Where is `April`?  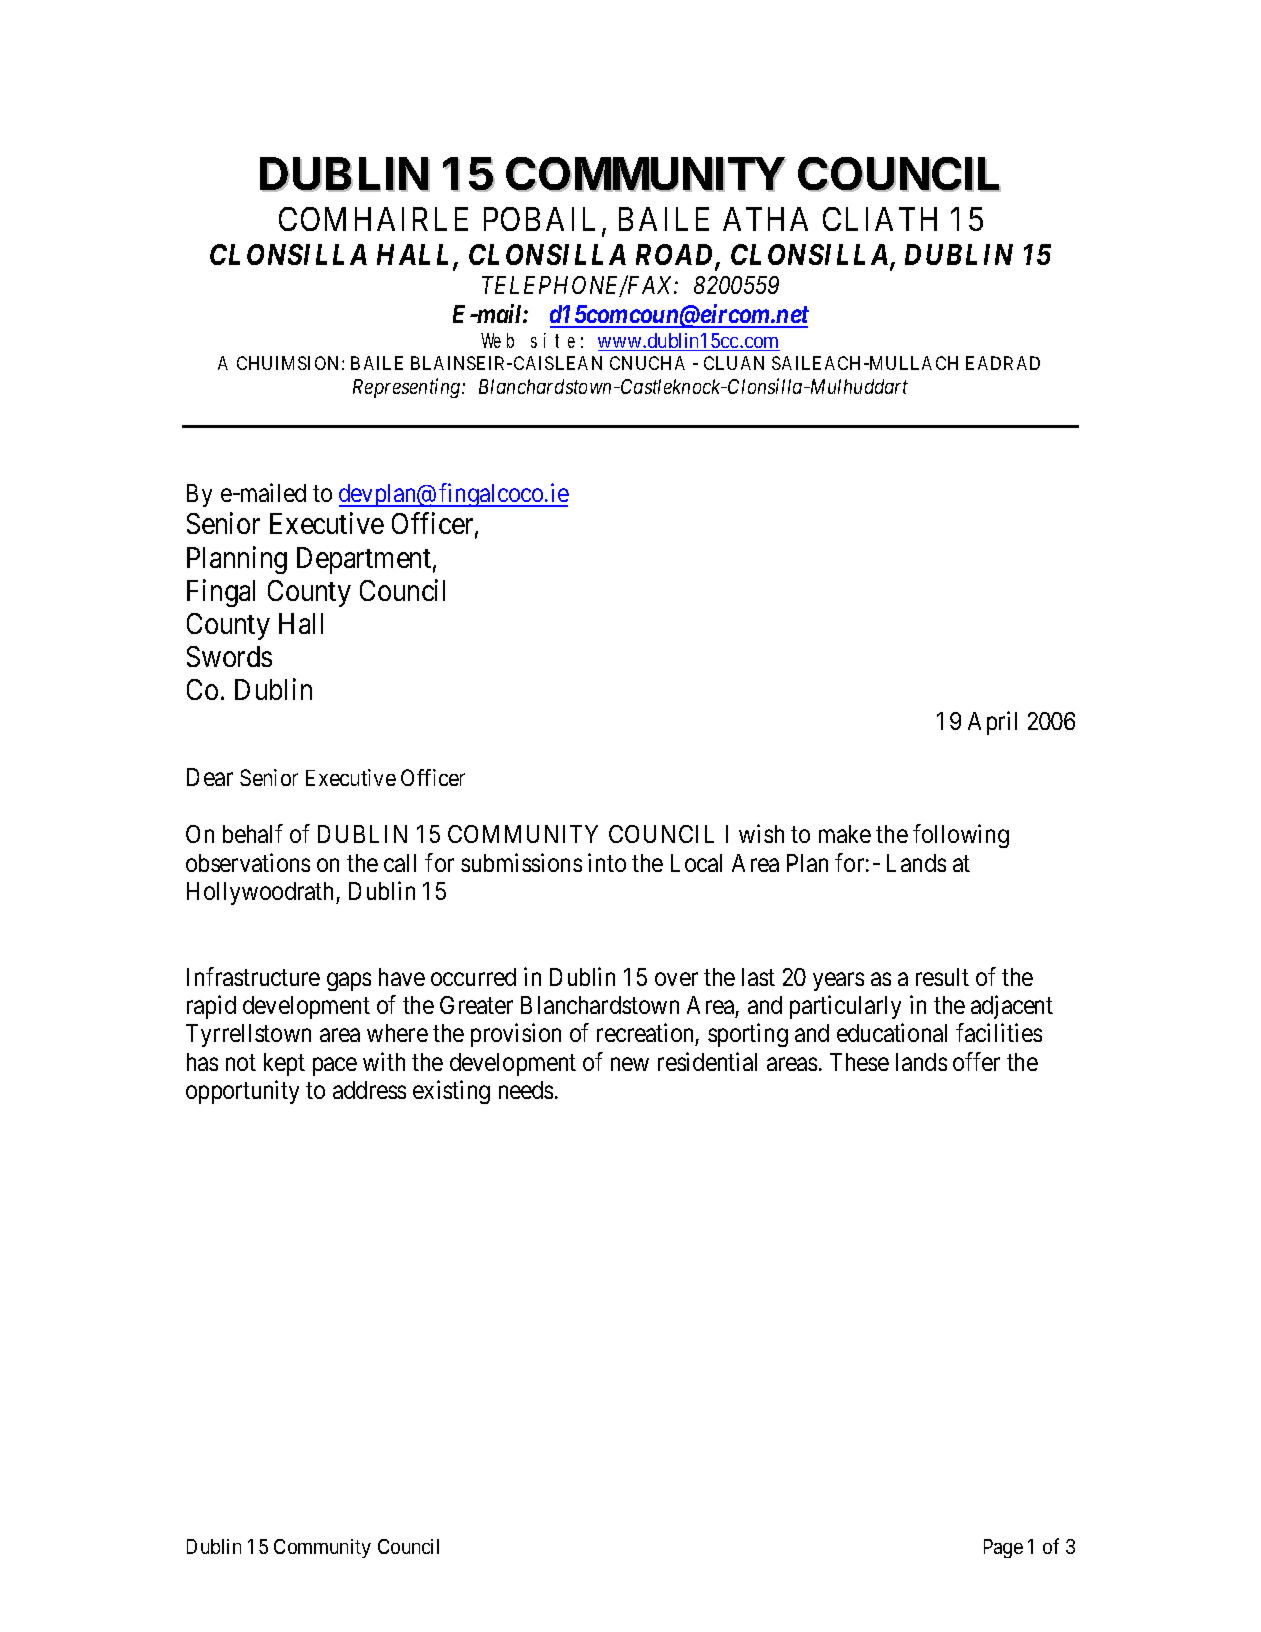
April is located at coordinates (992, 723).
